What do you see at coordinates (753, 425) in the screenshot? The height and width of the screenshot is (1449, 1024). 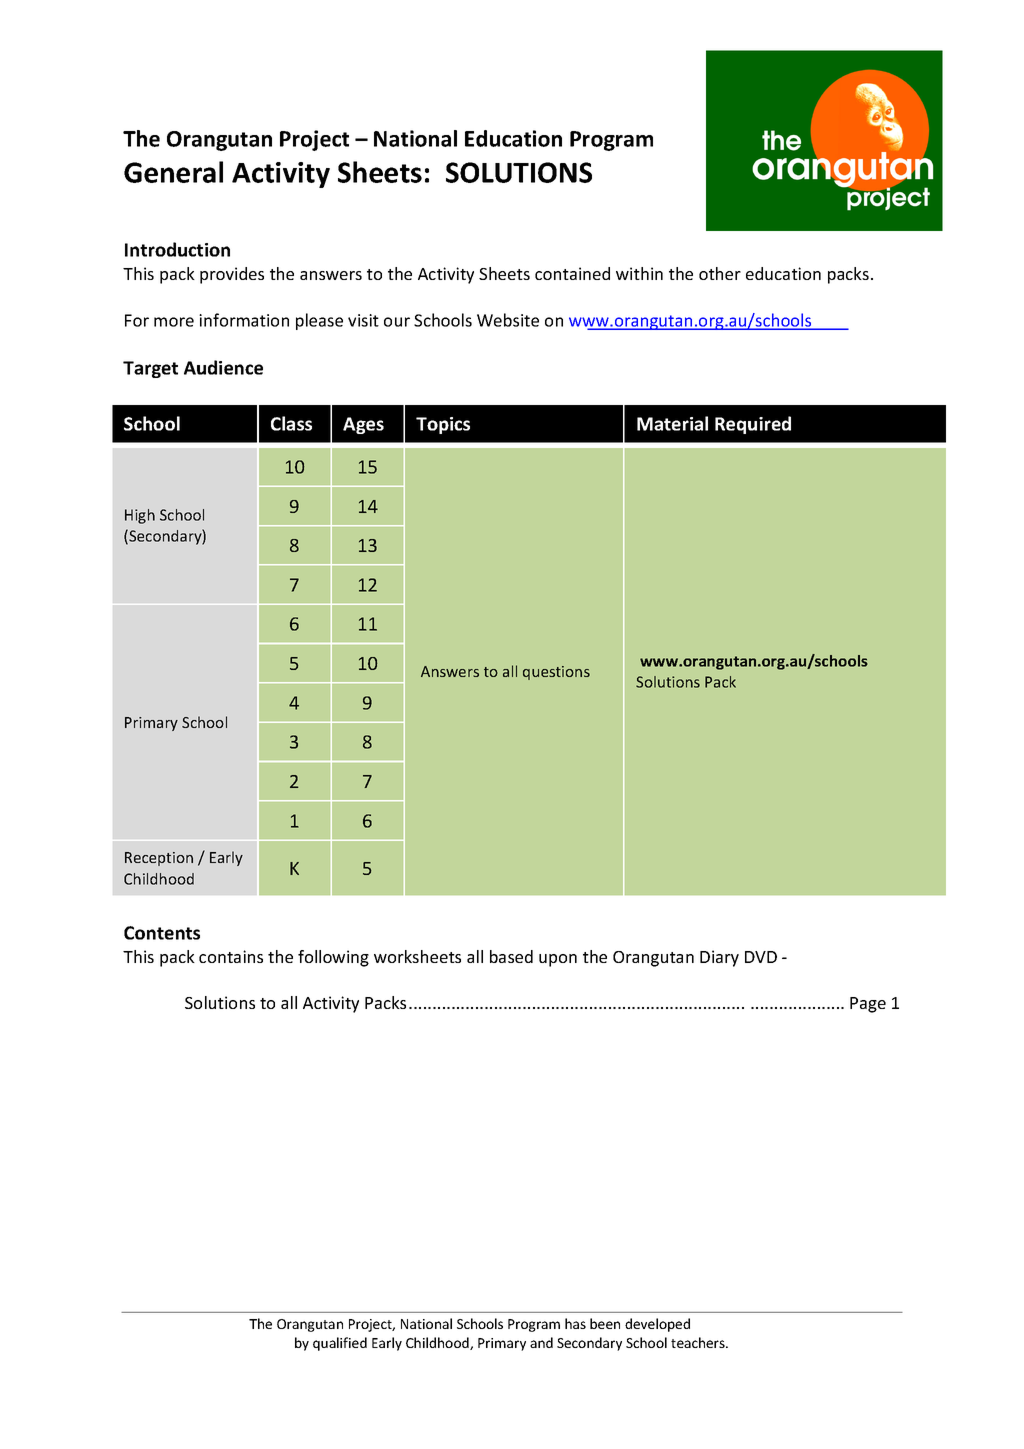 I see `Required` at bounding box center [753, 425].
